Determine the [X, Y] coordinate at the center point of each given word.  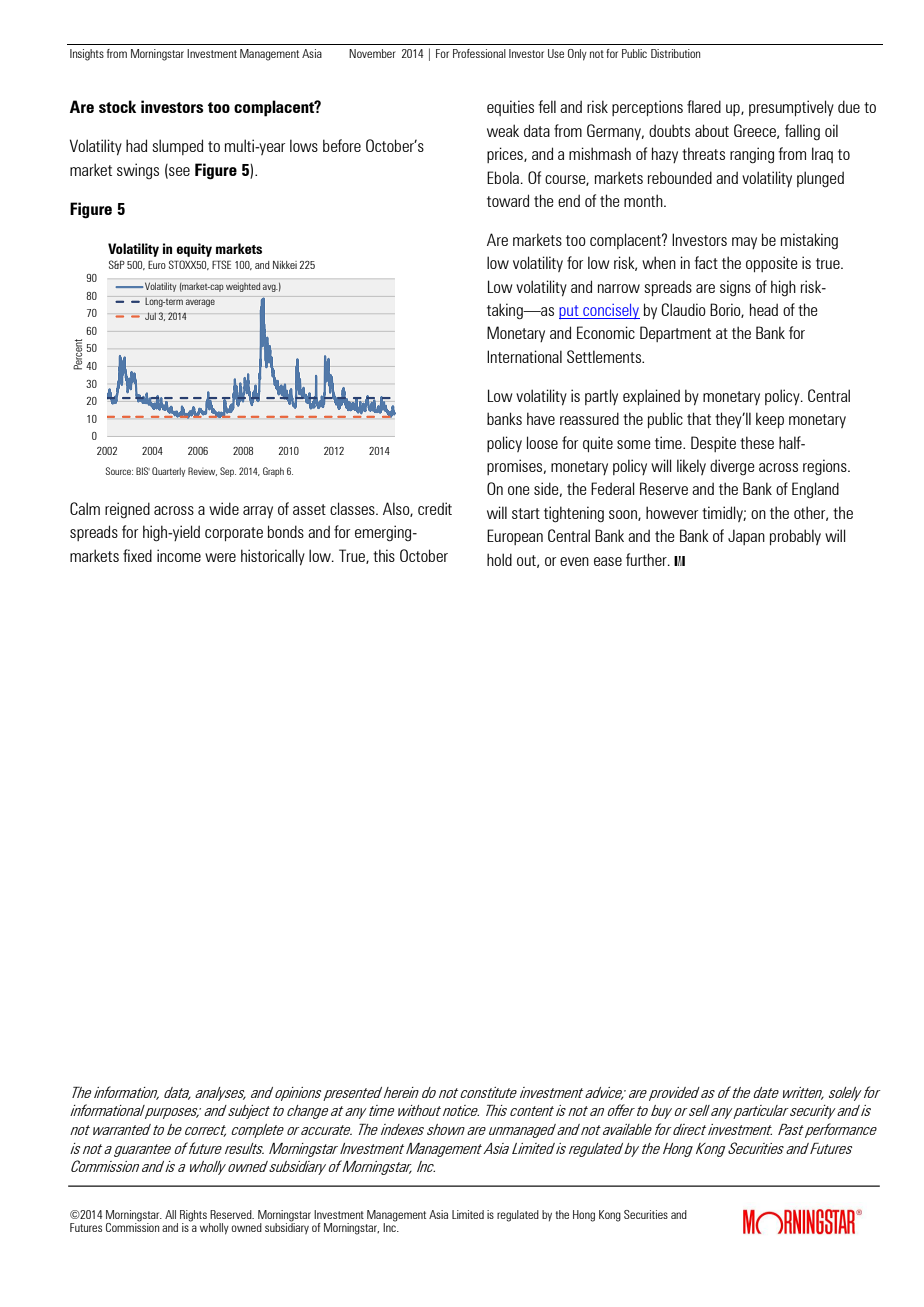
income [179, 555]
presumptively [791, 108]
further [647, 559]
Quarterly [168, 472]
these [757, 442]
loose [542, 442]
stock [117, 106]
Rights [193, 1217]
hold [499, 559]
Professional [479, 53]
